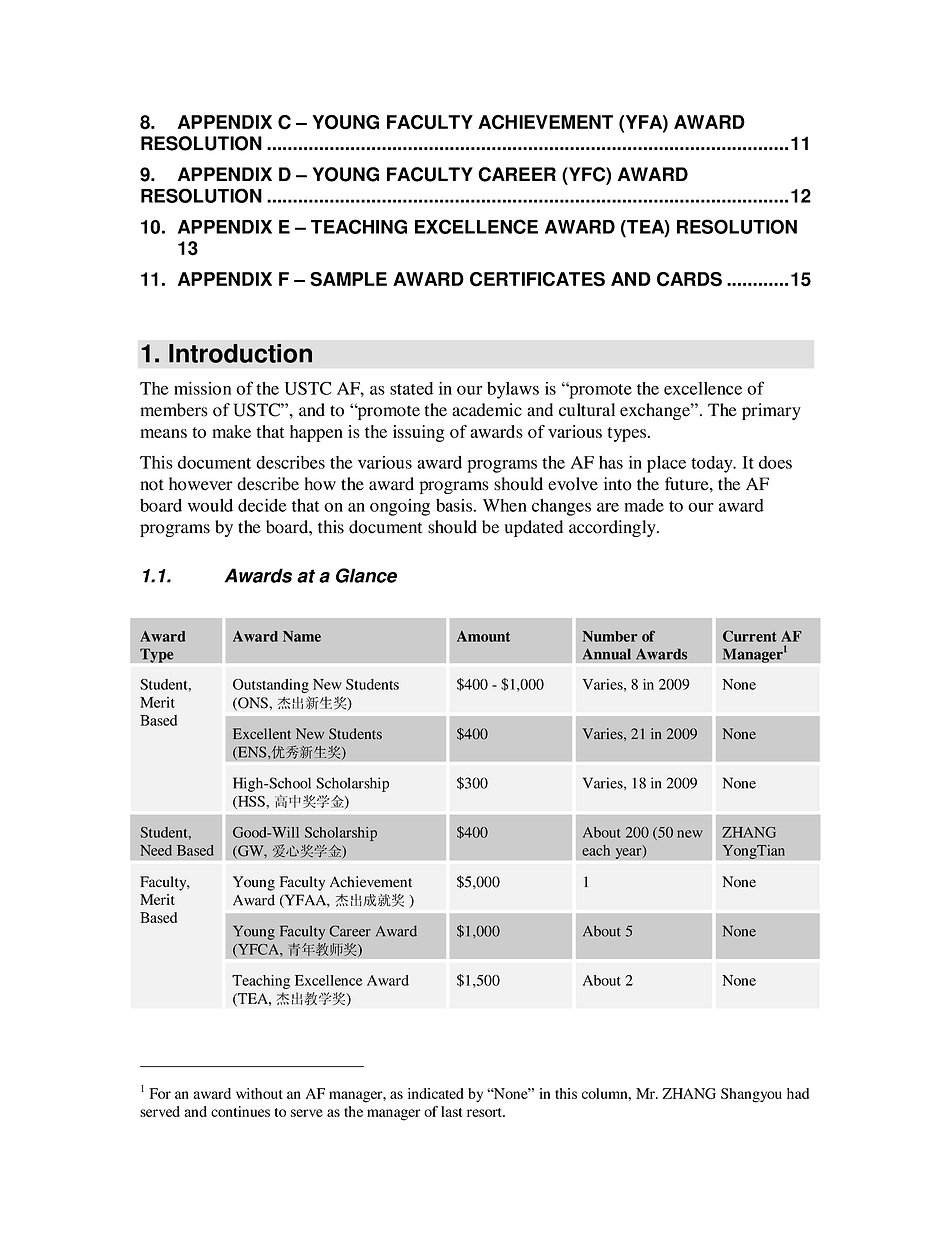 This image has width=952, height=1233. What do you see at coordinates (689, 279) in the image?
I see `CARDS` at bounding box center [689, 279].
